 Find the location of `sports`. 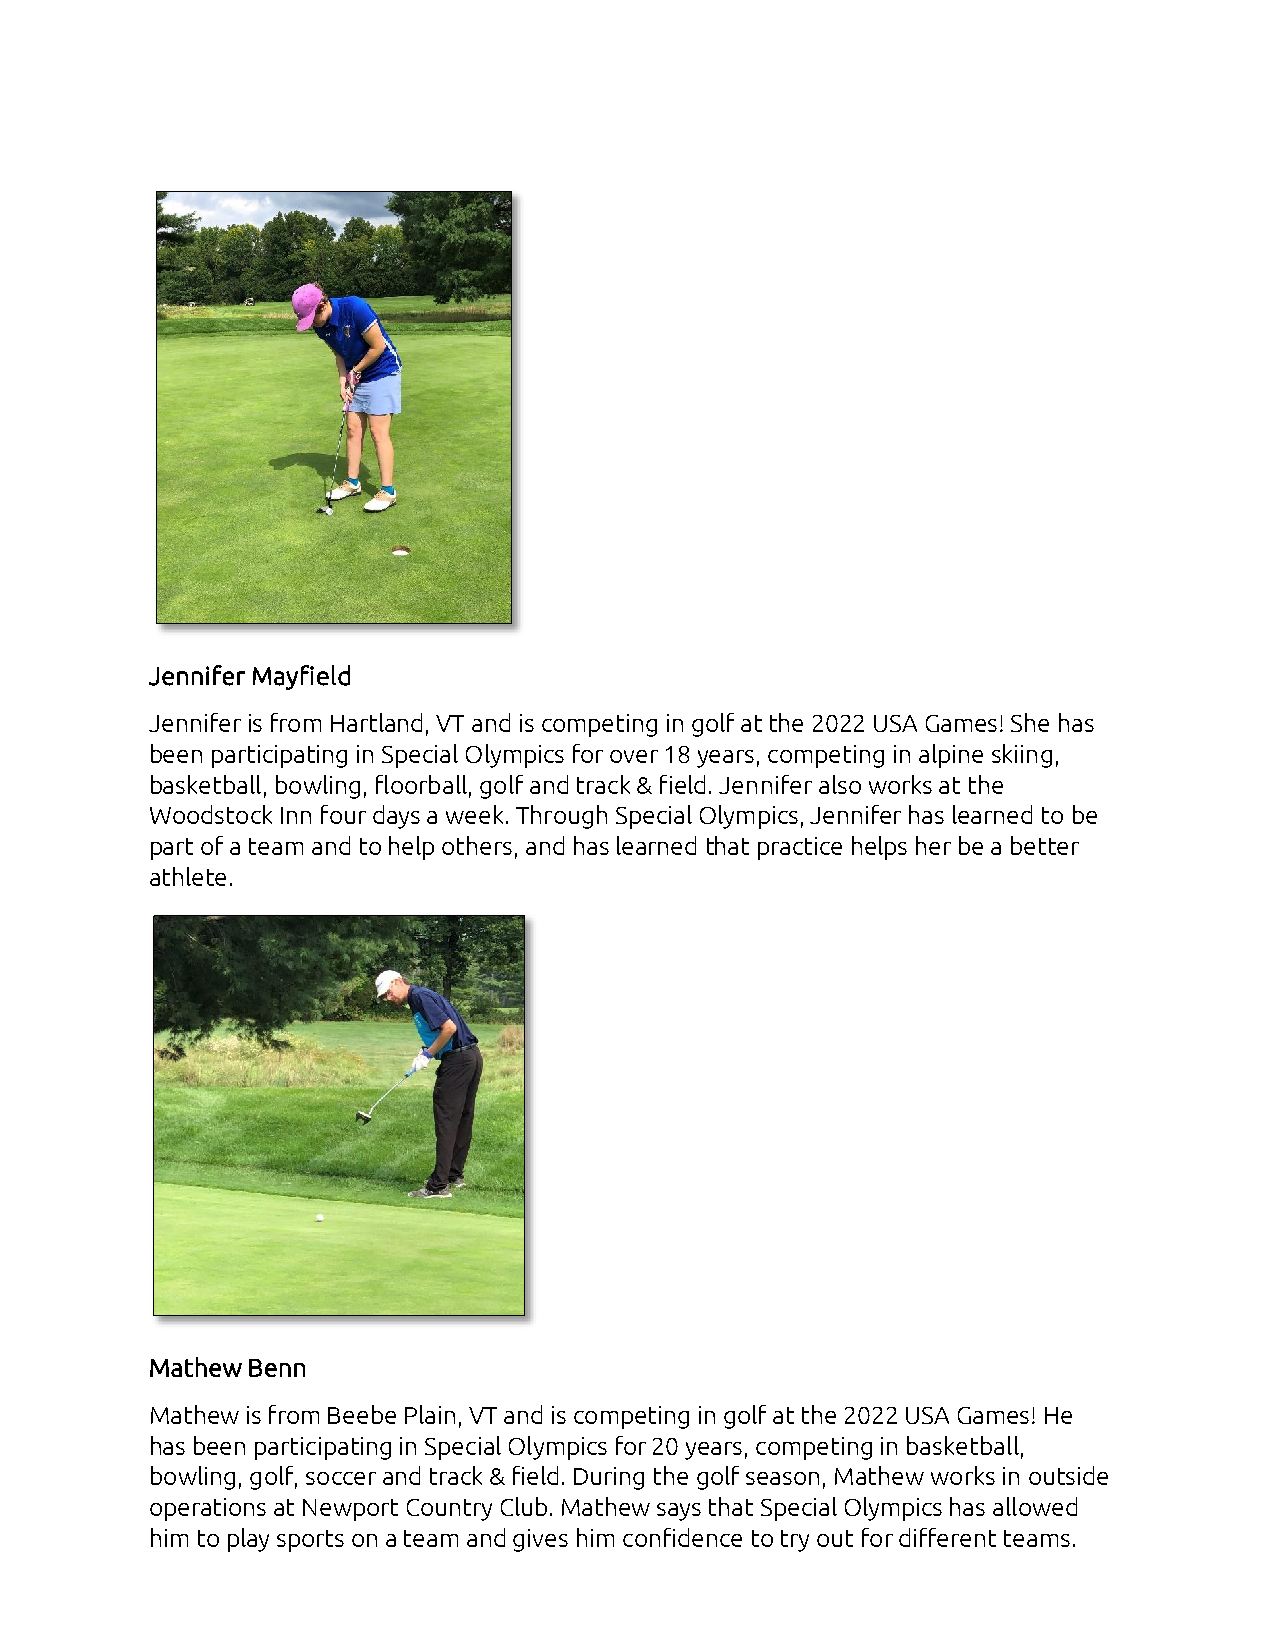

sports is located at coordinates (310, 1541).
